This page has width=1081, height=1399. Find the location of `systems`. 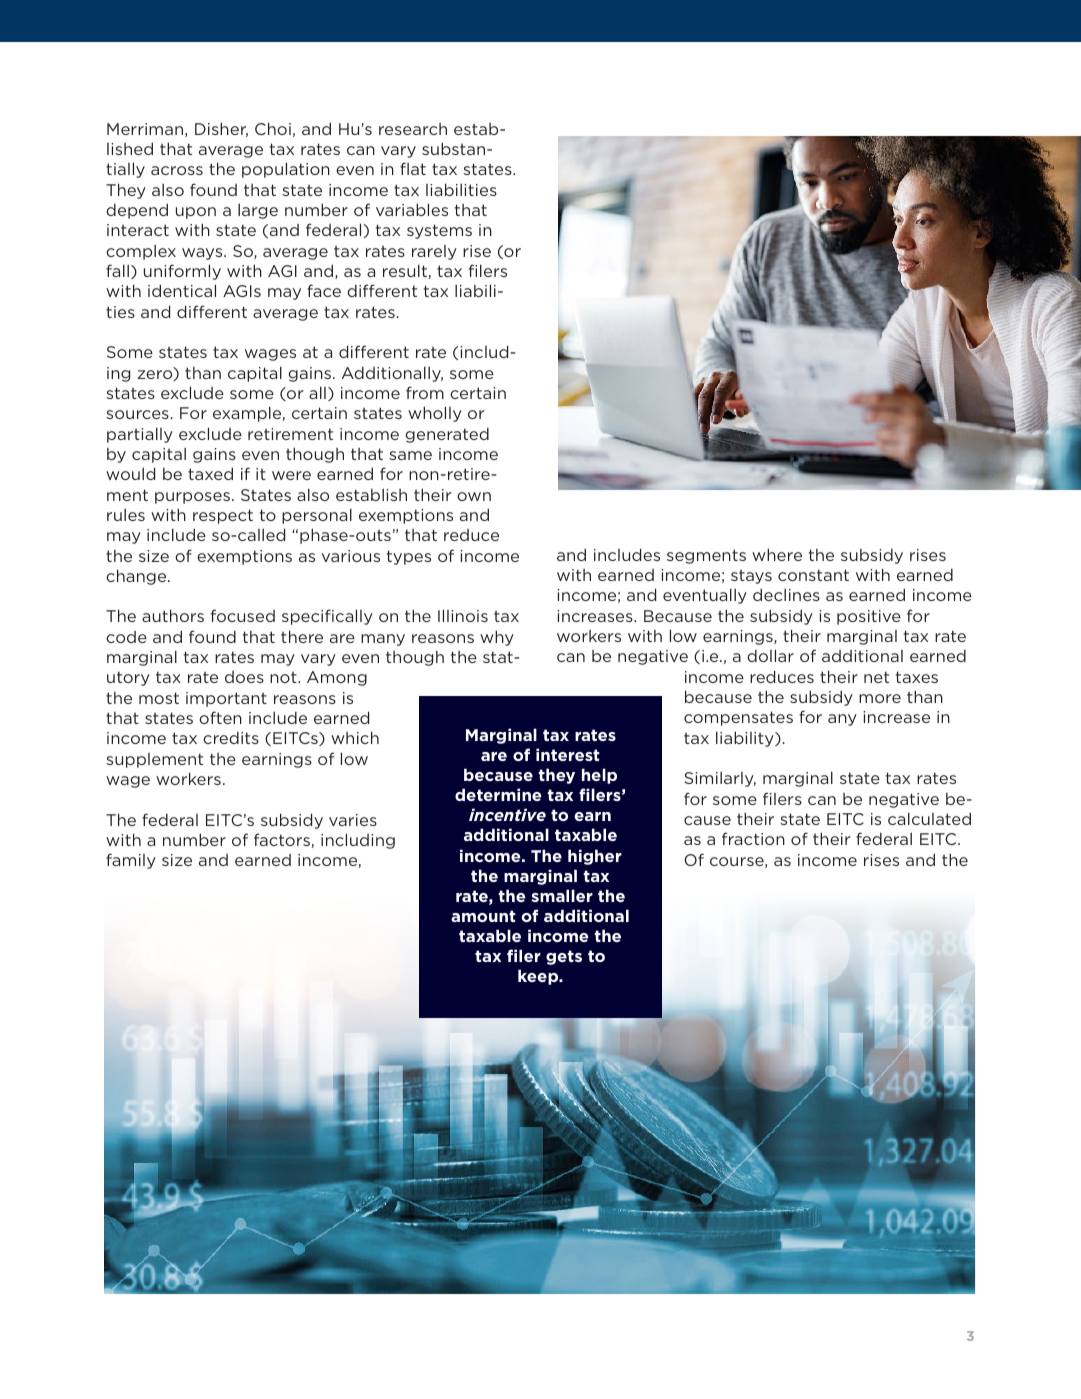

systems is located at coordinates (439, 231).
